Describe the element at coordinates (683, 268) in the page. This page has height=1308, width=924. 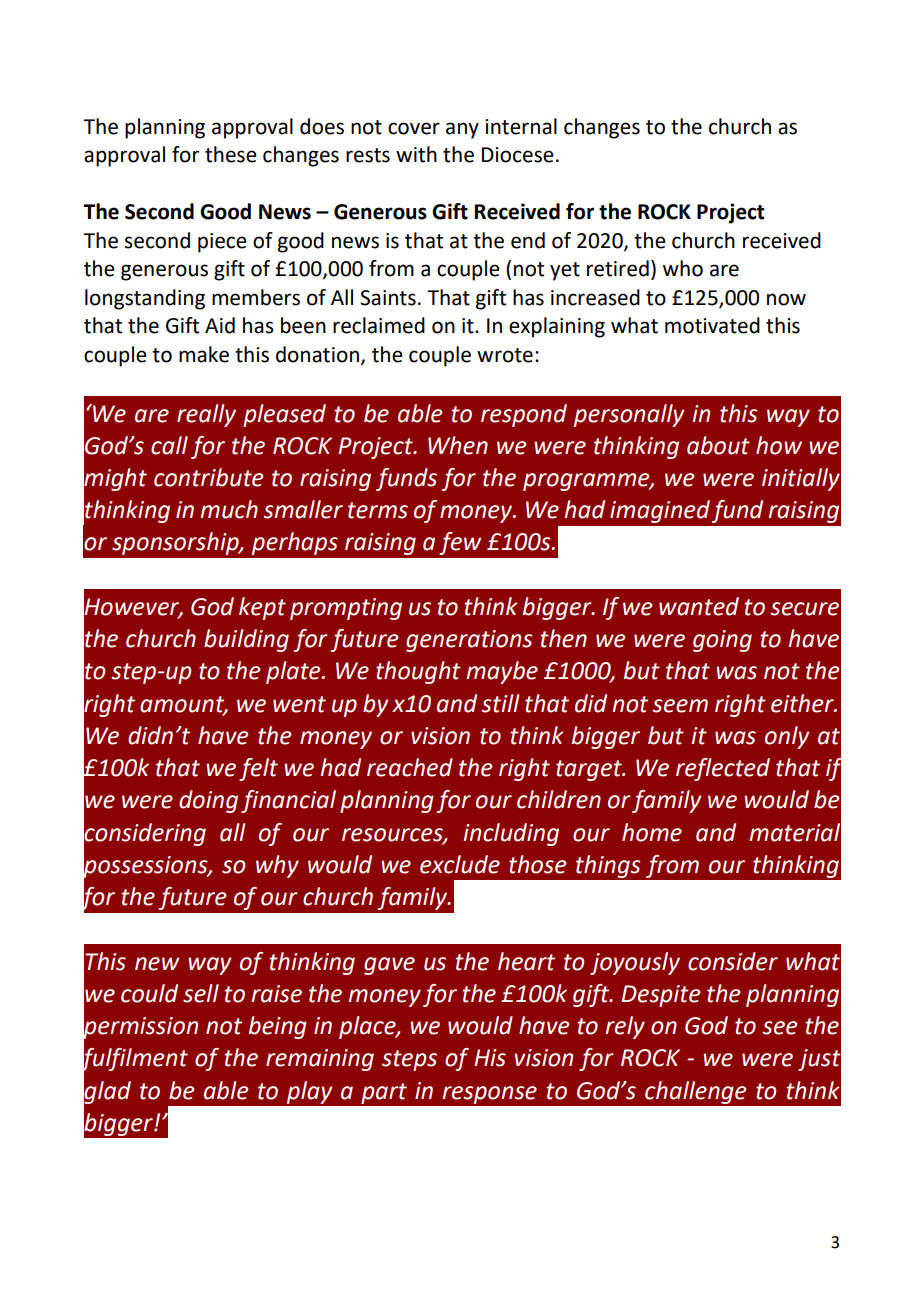
I see `who` at that location.
